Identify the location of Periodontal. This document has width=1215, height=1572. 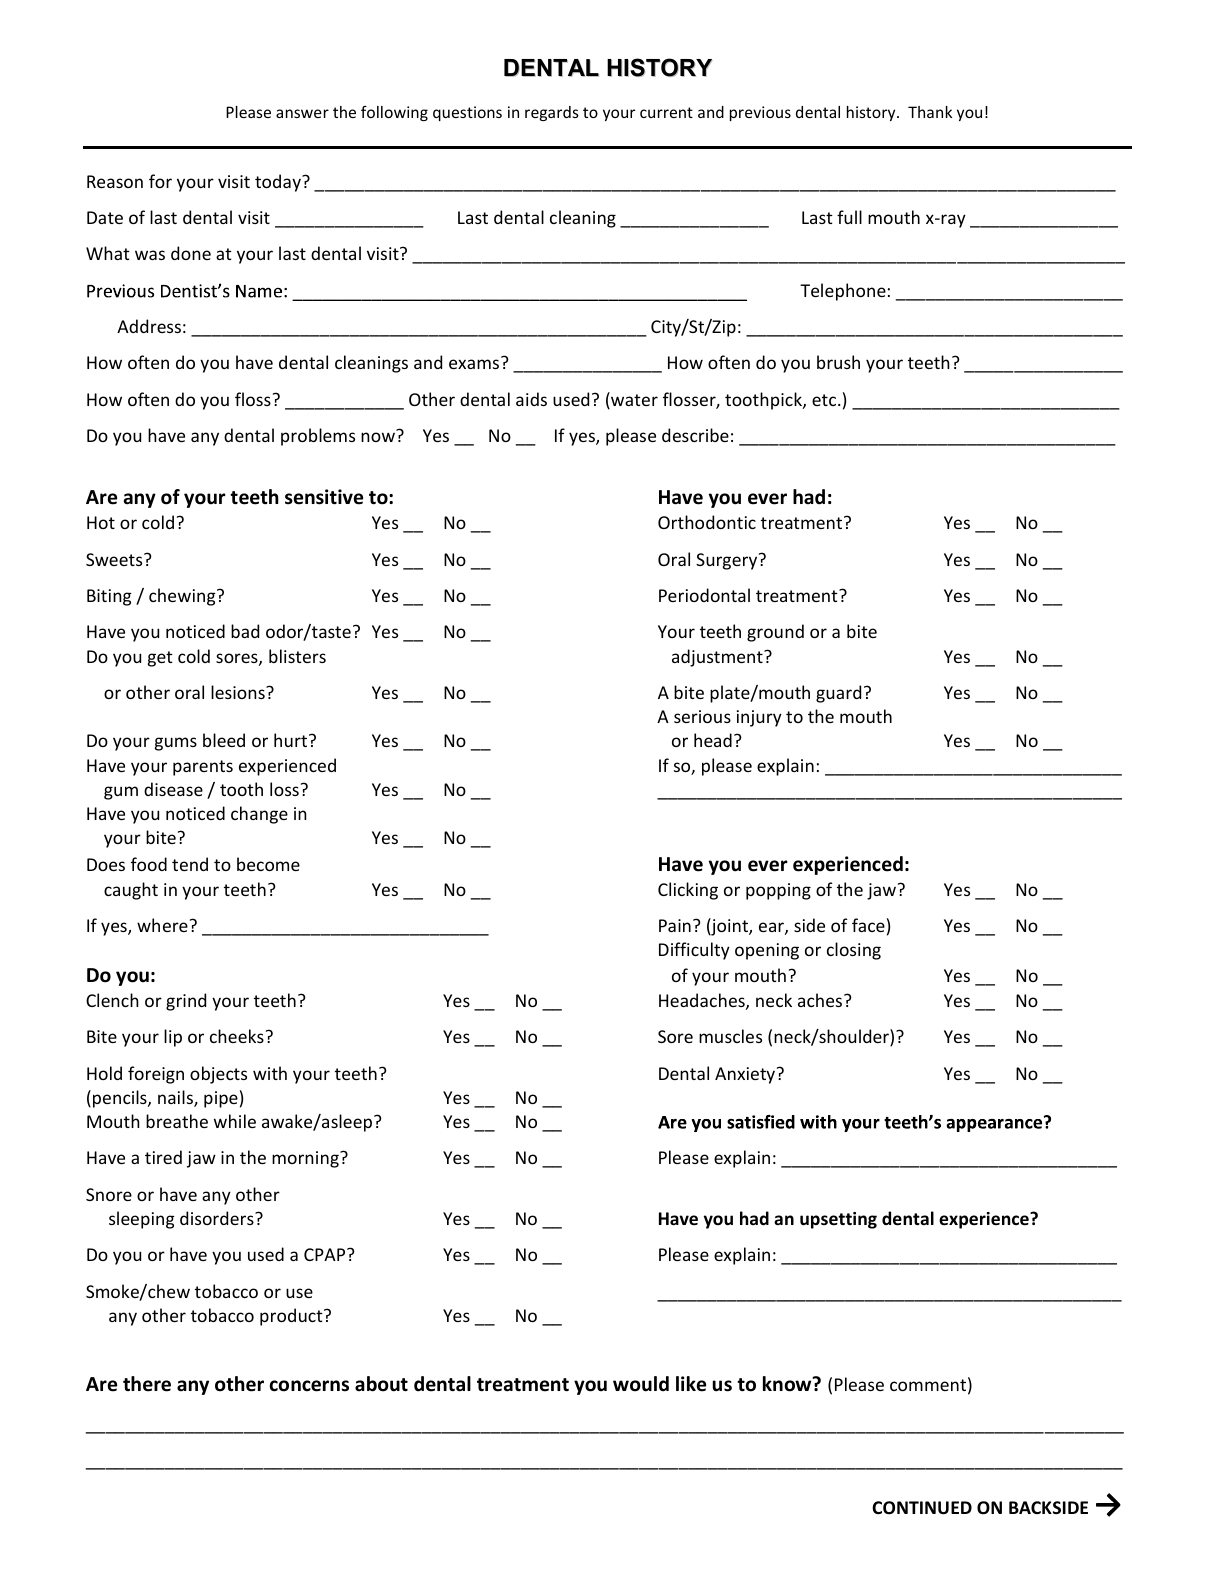
(704, 595).
